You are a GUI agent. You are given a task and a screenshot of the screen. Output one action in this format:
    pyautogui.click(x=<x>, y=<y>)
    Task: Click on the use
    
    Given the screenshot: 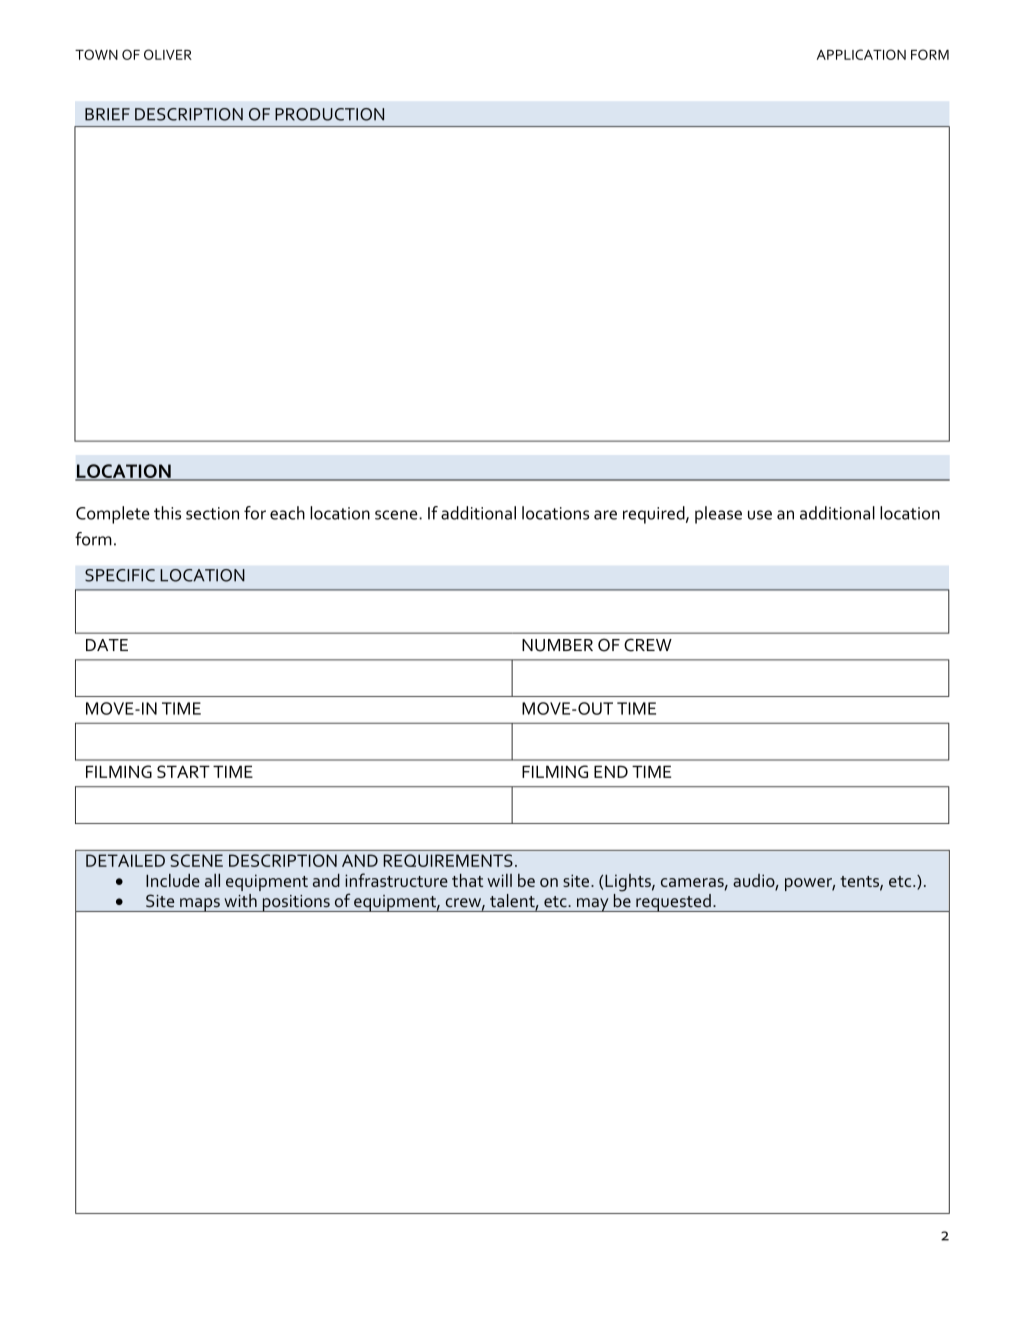 What is the action you would take?
    pyautogui.click(x=760, y=515)
